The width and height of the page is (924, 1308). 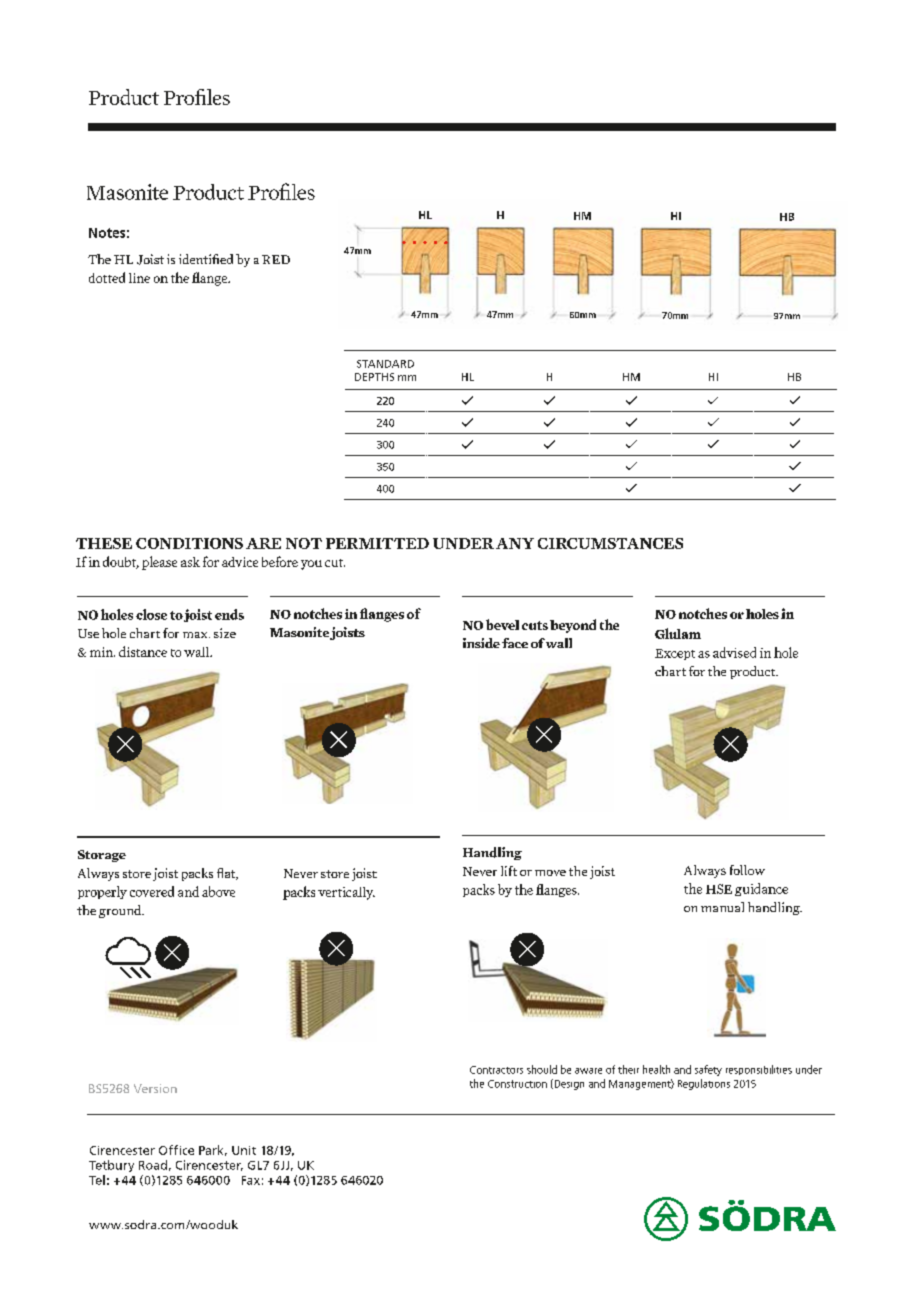 What do you see at coordinates (152, 891) in the page?
I see `covered` at bounding box center [152, 891].
